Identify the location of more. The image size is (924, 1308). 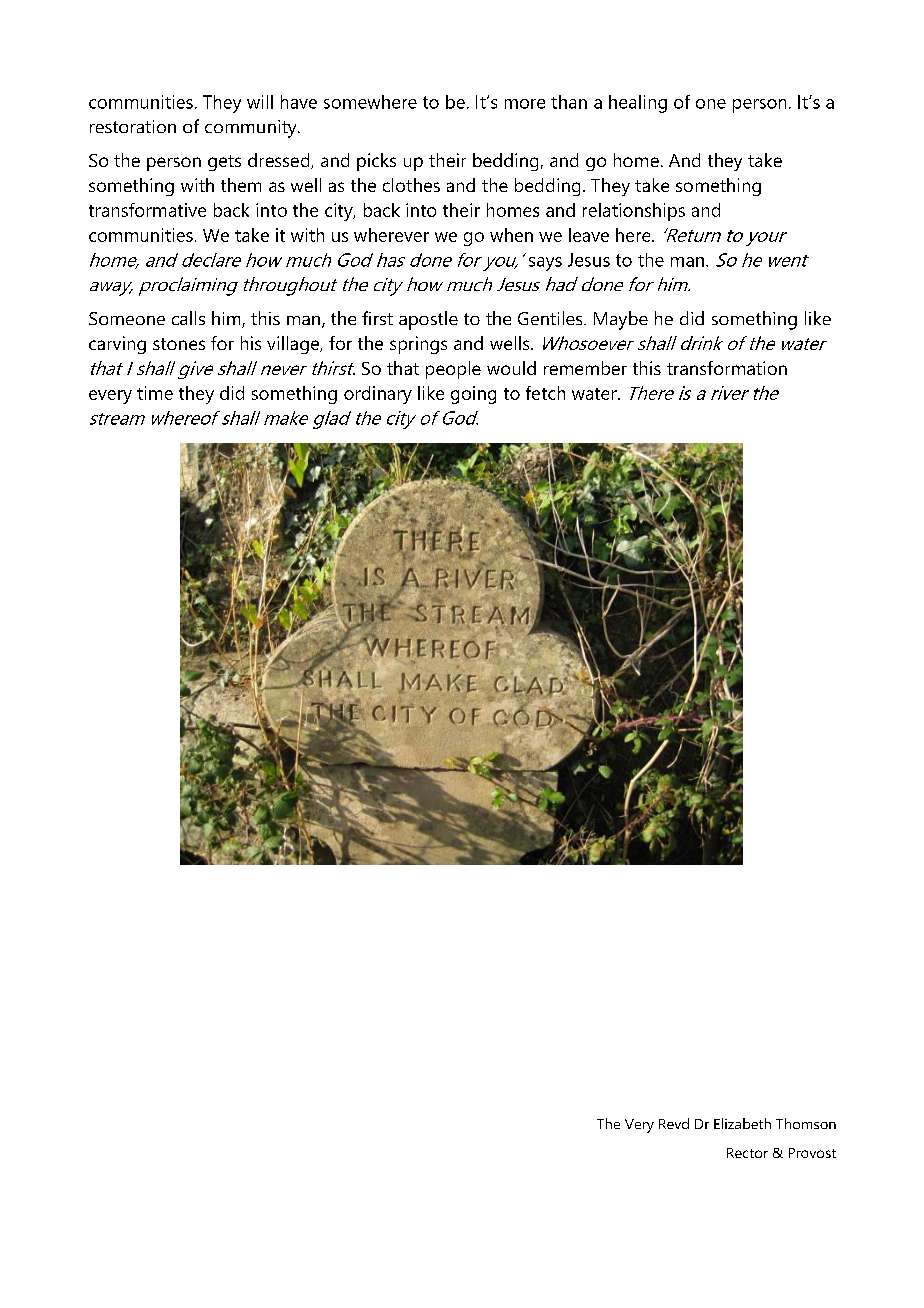
(525, 104).
